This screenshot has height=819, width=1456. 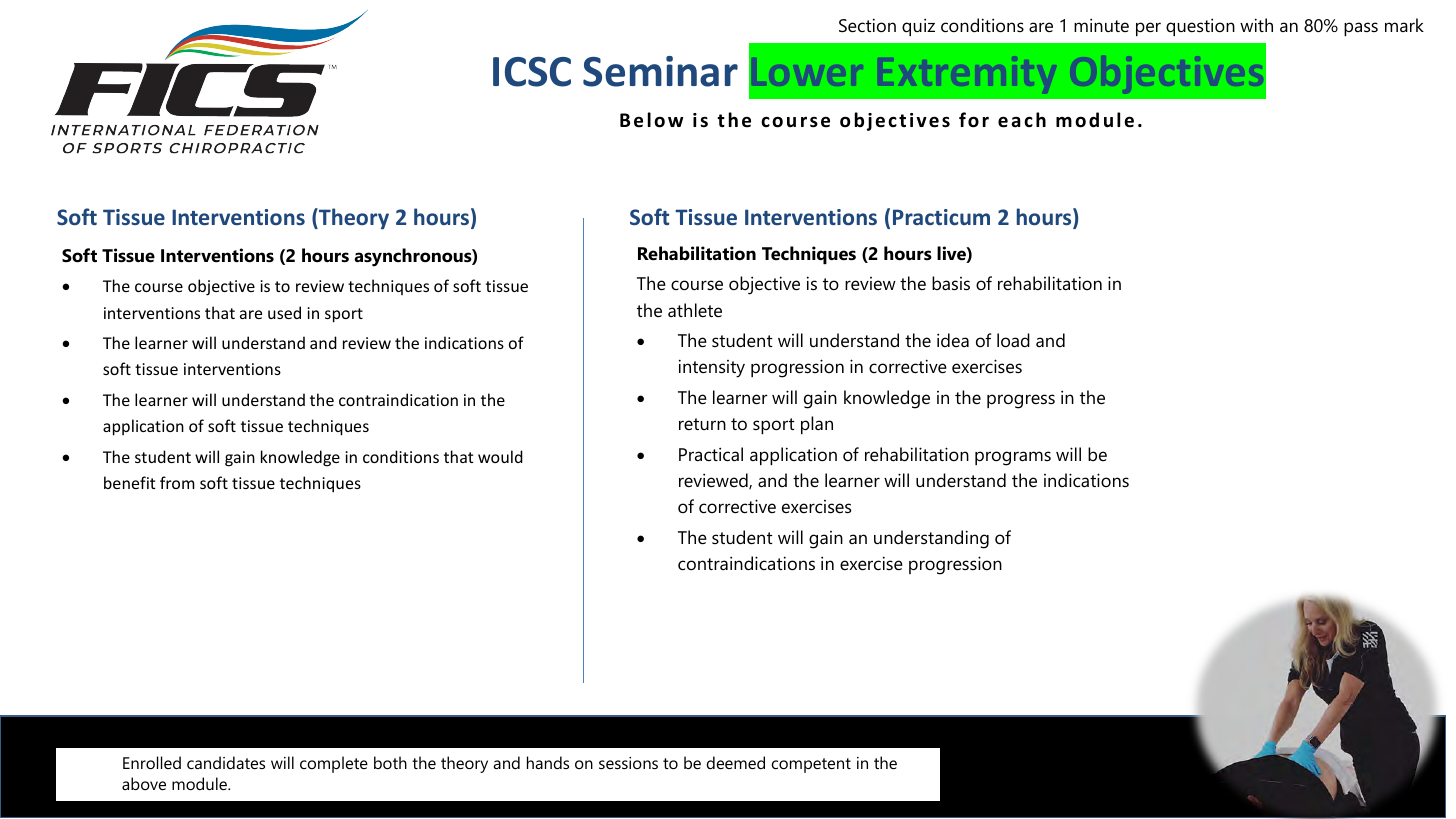 What do you see at coordinates (951, 283) in the screenshot?
I see `basis` at bounding box center [951, 283].
